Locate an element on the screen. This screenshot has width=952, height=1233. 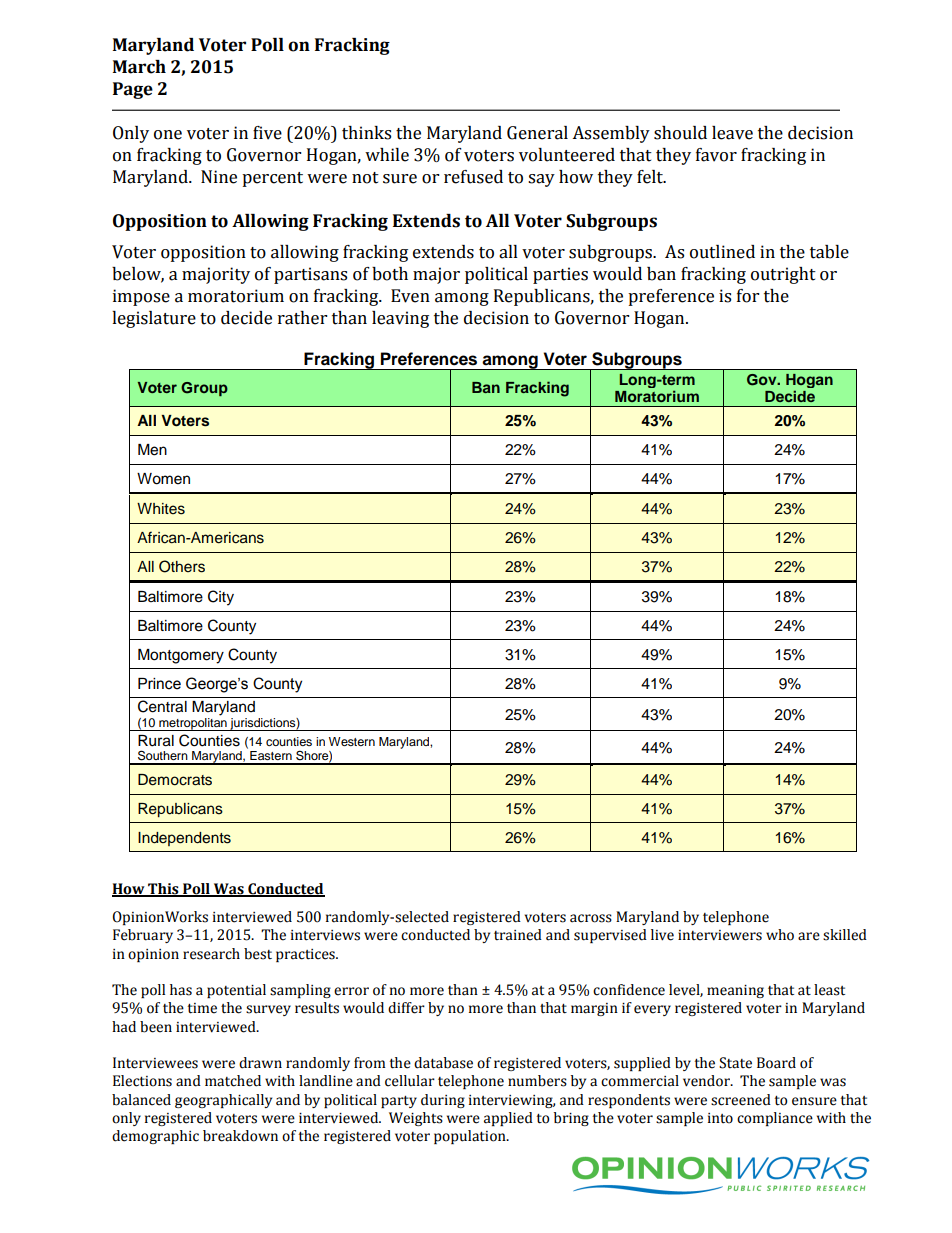
General is located at coordinates (537, 133).
